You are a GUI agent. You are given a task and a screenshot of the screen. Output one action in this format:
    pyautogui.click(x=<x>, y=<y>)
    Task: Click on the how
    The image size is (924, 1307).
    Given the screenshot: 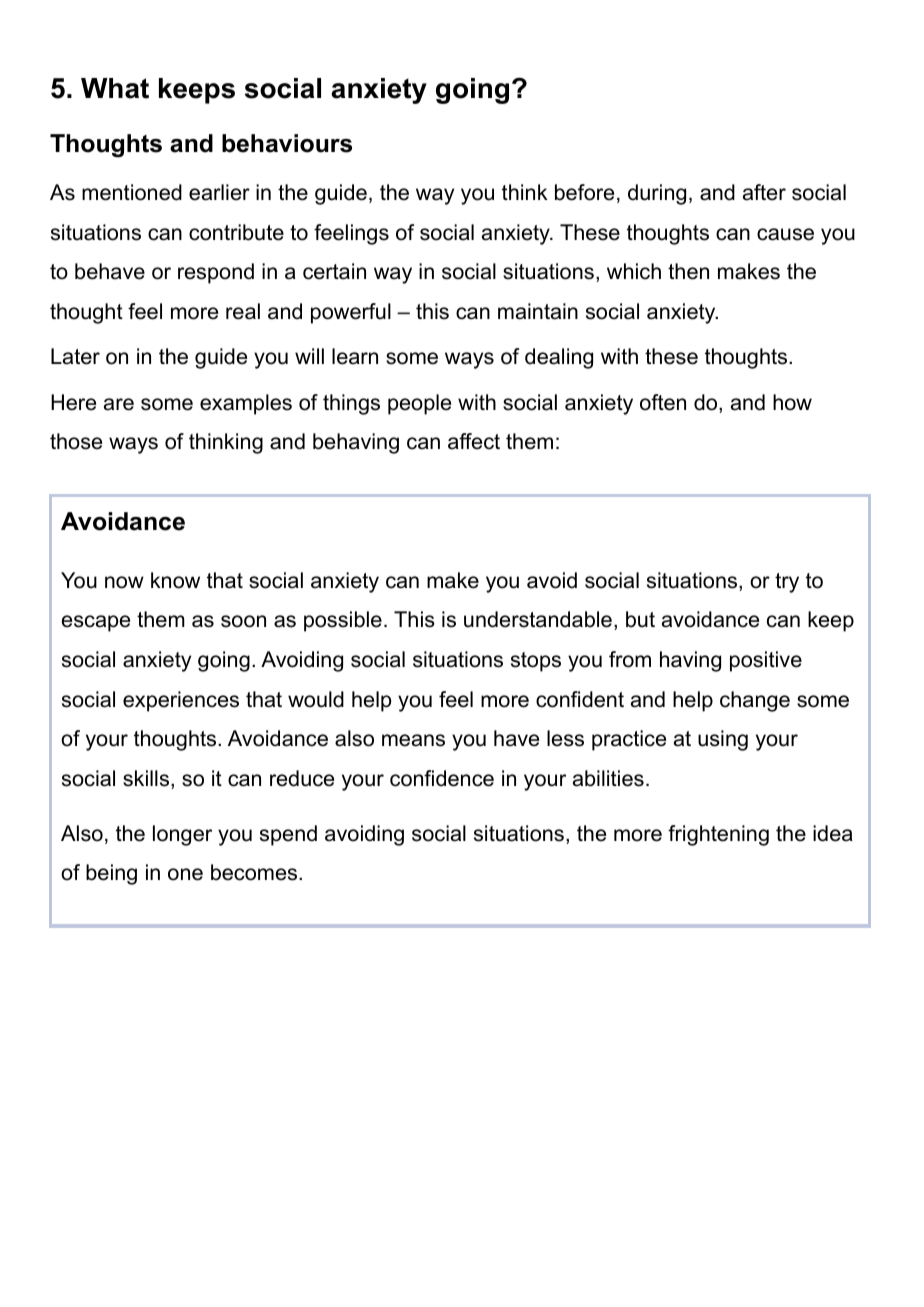 What is the action you would take?
    pyautogui.click(x=792, y=402)
